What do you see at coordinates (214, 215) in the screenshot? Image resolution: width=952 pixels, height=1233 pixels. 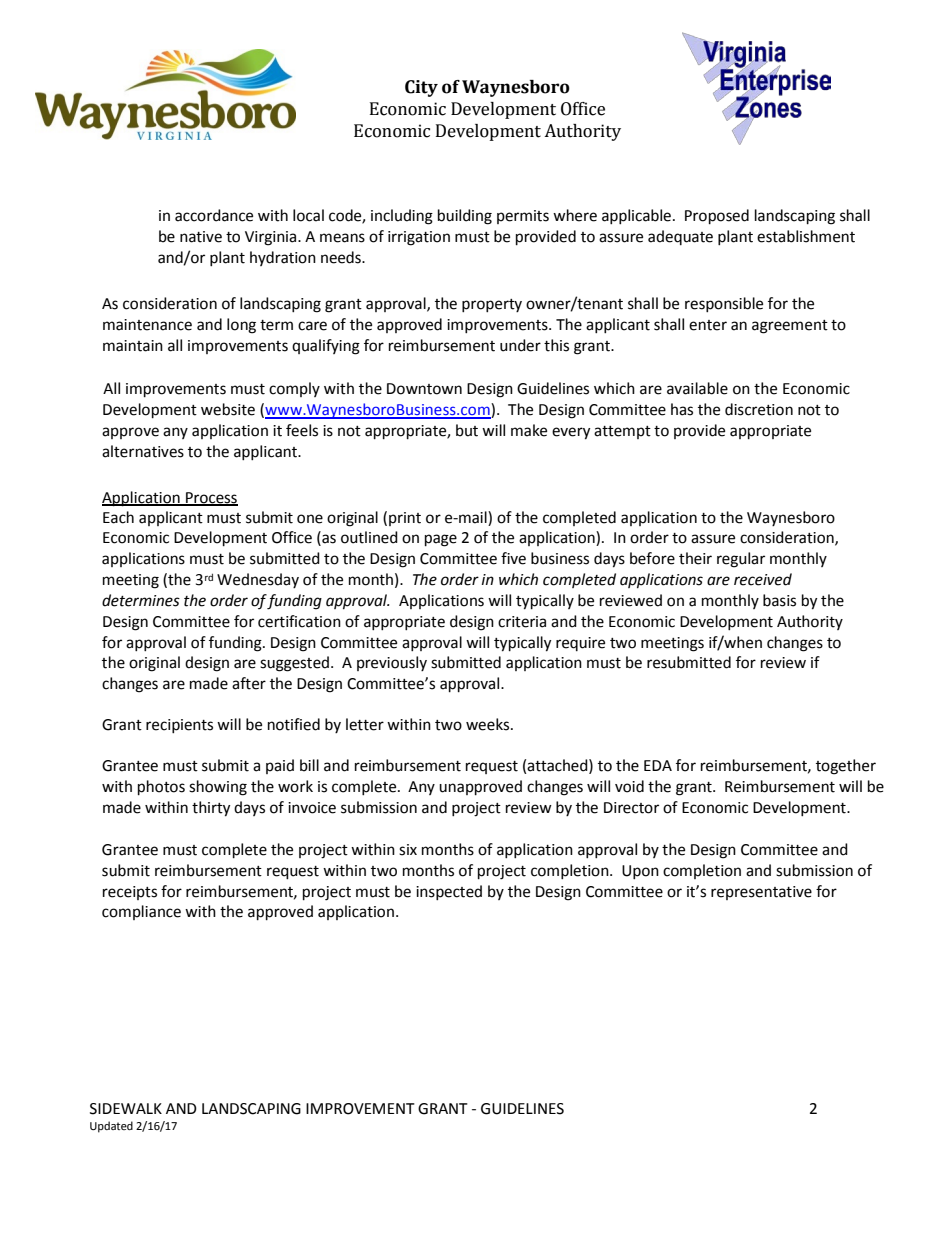 I see `accordance` at bounding box center [214, 215].
